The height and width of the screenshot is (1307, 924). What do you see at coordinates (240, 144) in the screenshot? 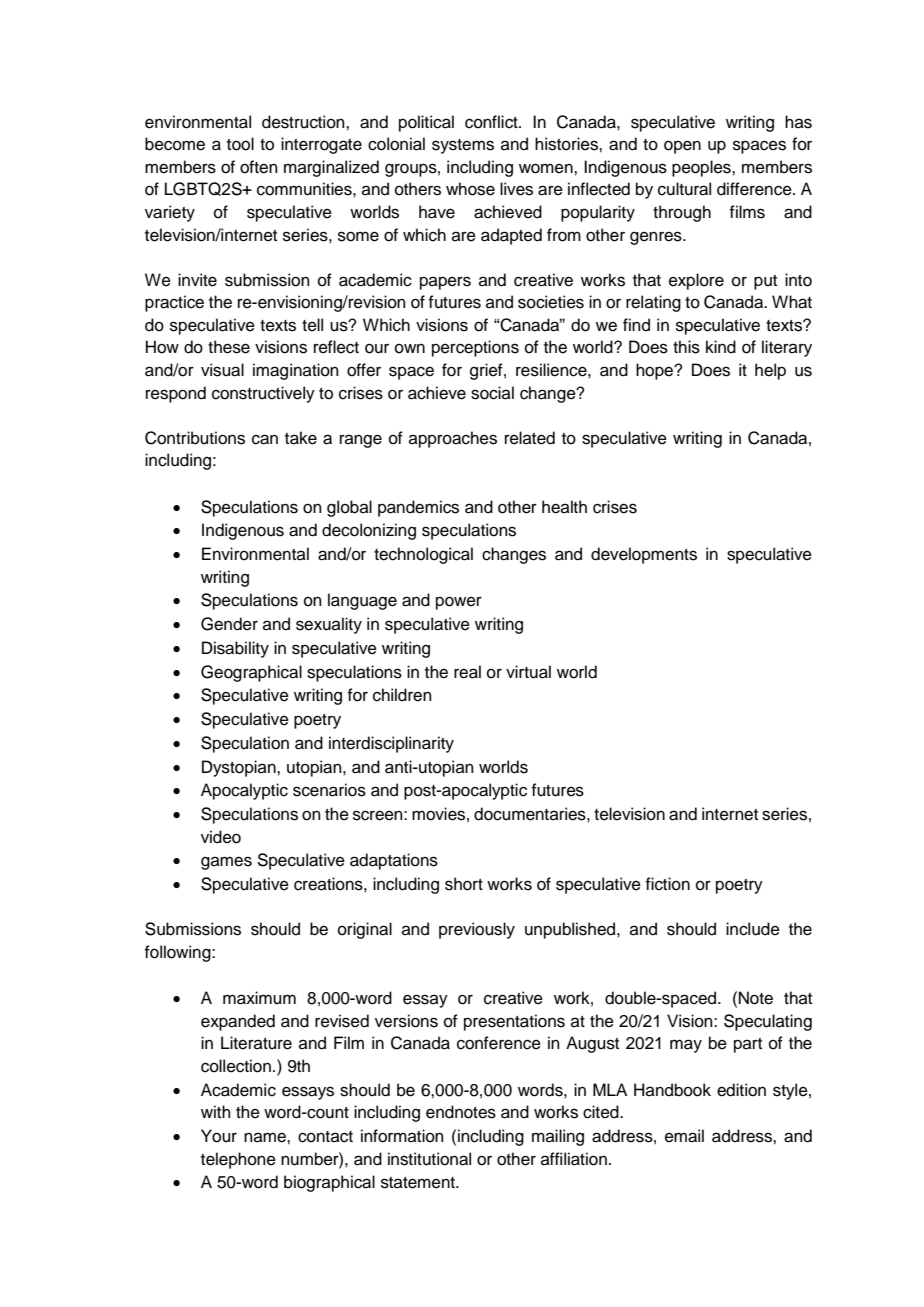
I see `tool` at bounding box center [240, 144].
